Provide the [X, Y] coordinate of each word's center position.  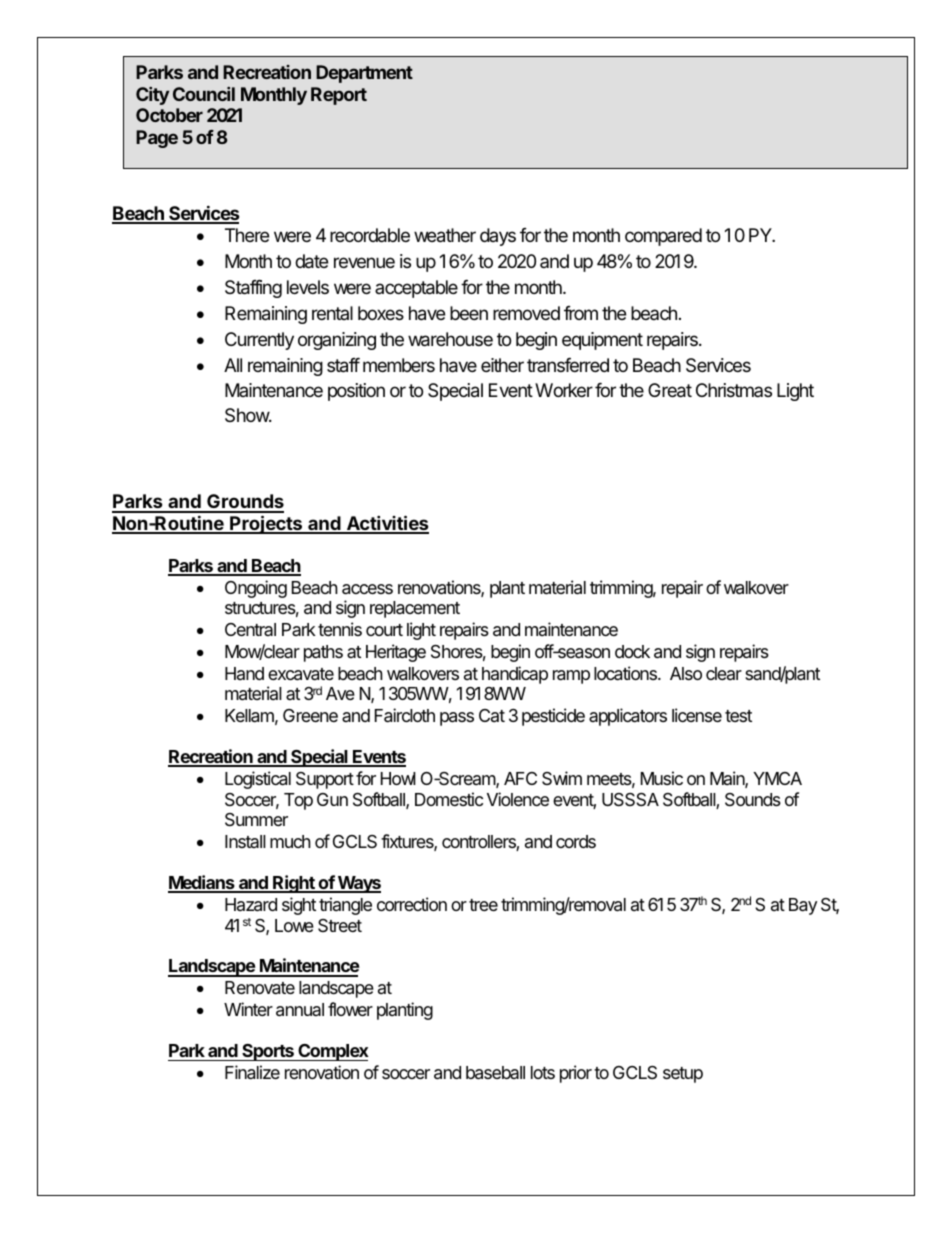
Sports [268, 1052]
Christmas [734, 390]
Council [204, 94]
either [502, 365]
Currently [259, 341]
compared [663, 237]
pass [457, 719]
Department [364, 74]
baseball [495, 1073]
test [738, 716]
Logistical [258, 780]
